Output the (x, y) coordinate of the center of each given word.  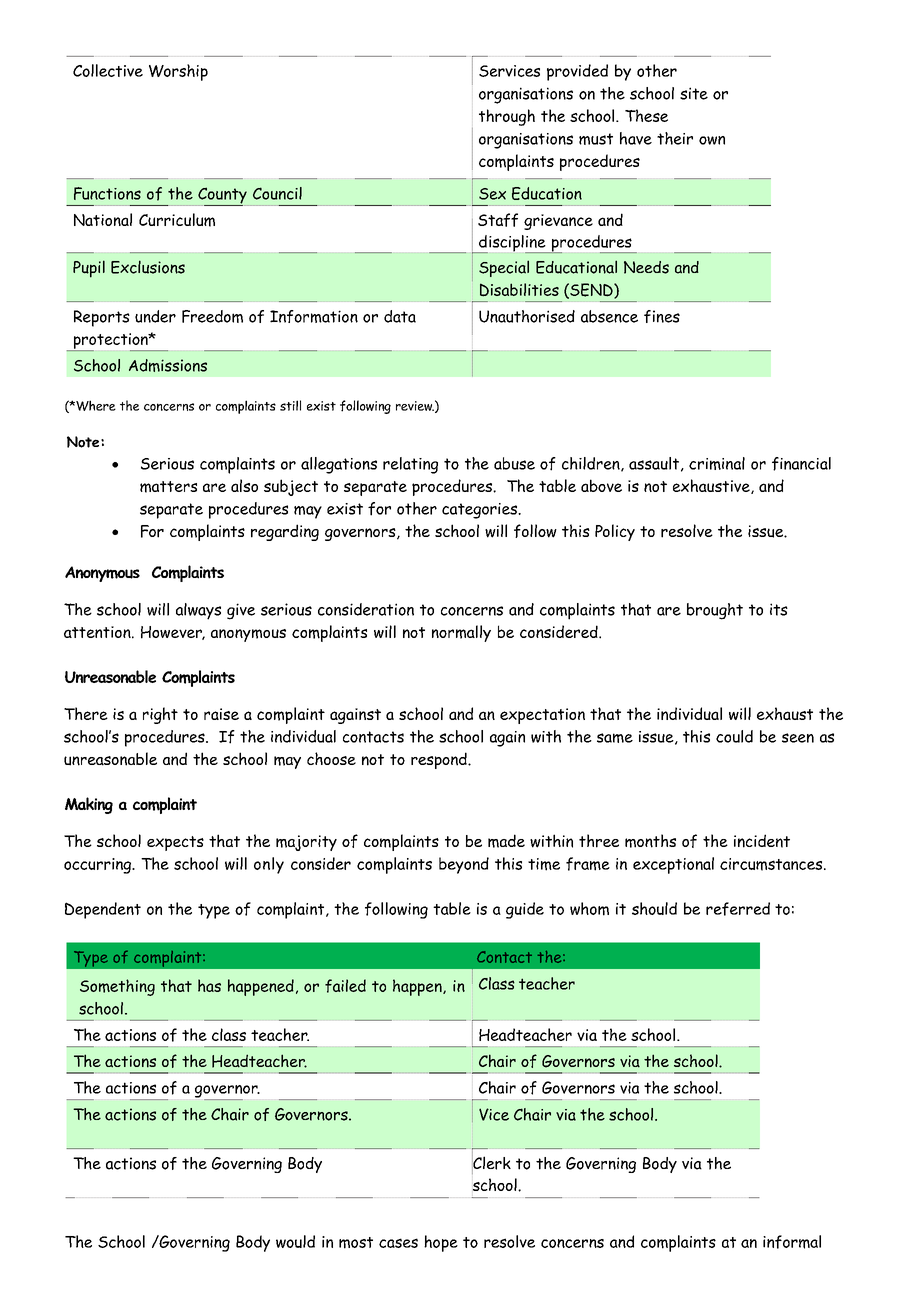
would (295, 1241)
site (694, 93)
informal (792, 1242)
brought (715, 611)
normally (461, 633)
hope (441, 1243)
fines (662, 316)
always (198, 611)
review (415, 406)
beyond (464, 865)
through (507, 117)
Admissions (168, 365)
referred (738, 909)
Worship (178, 72)
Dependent (103, 910)
